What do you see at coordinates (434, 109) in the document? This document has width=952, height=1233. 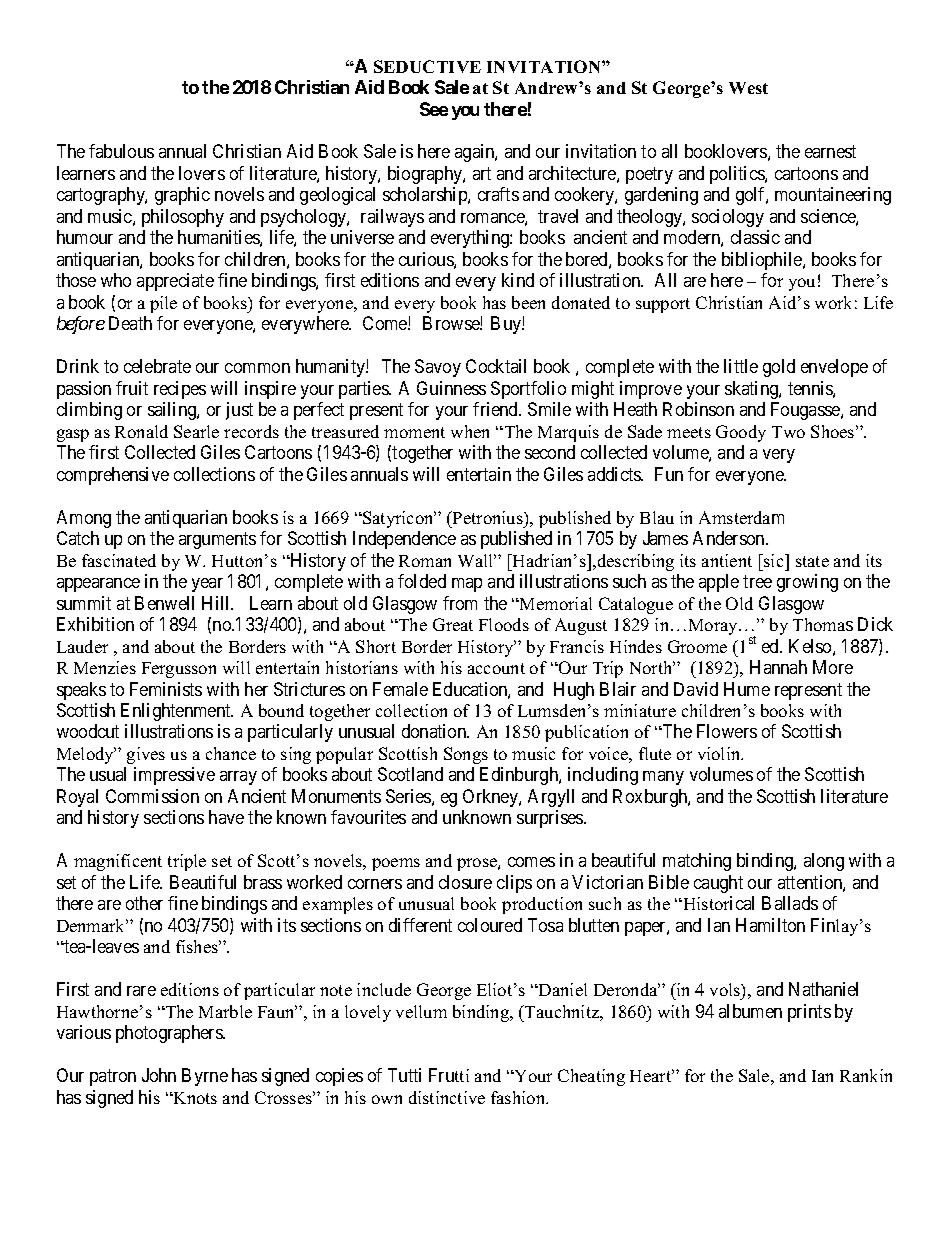 I see `See` at bounding box center [434, 109].
